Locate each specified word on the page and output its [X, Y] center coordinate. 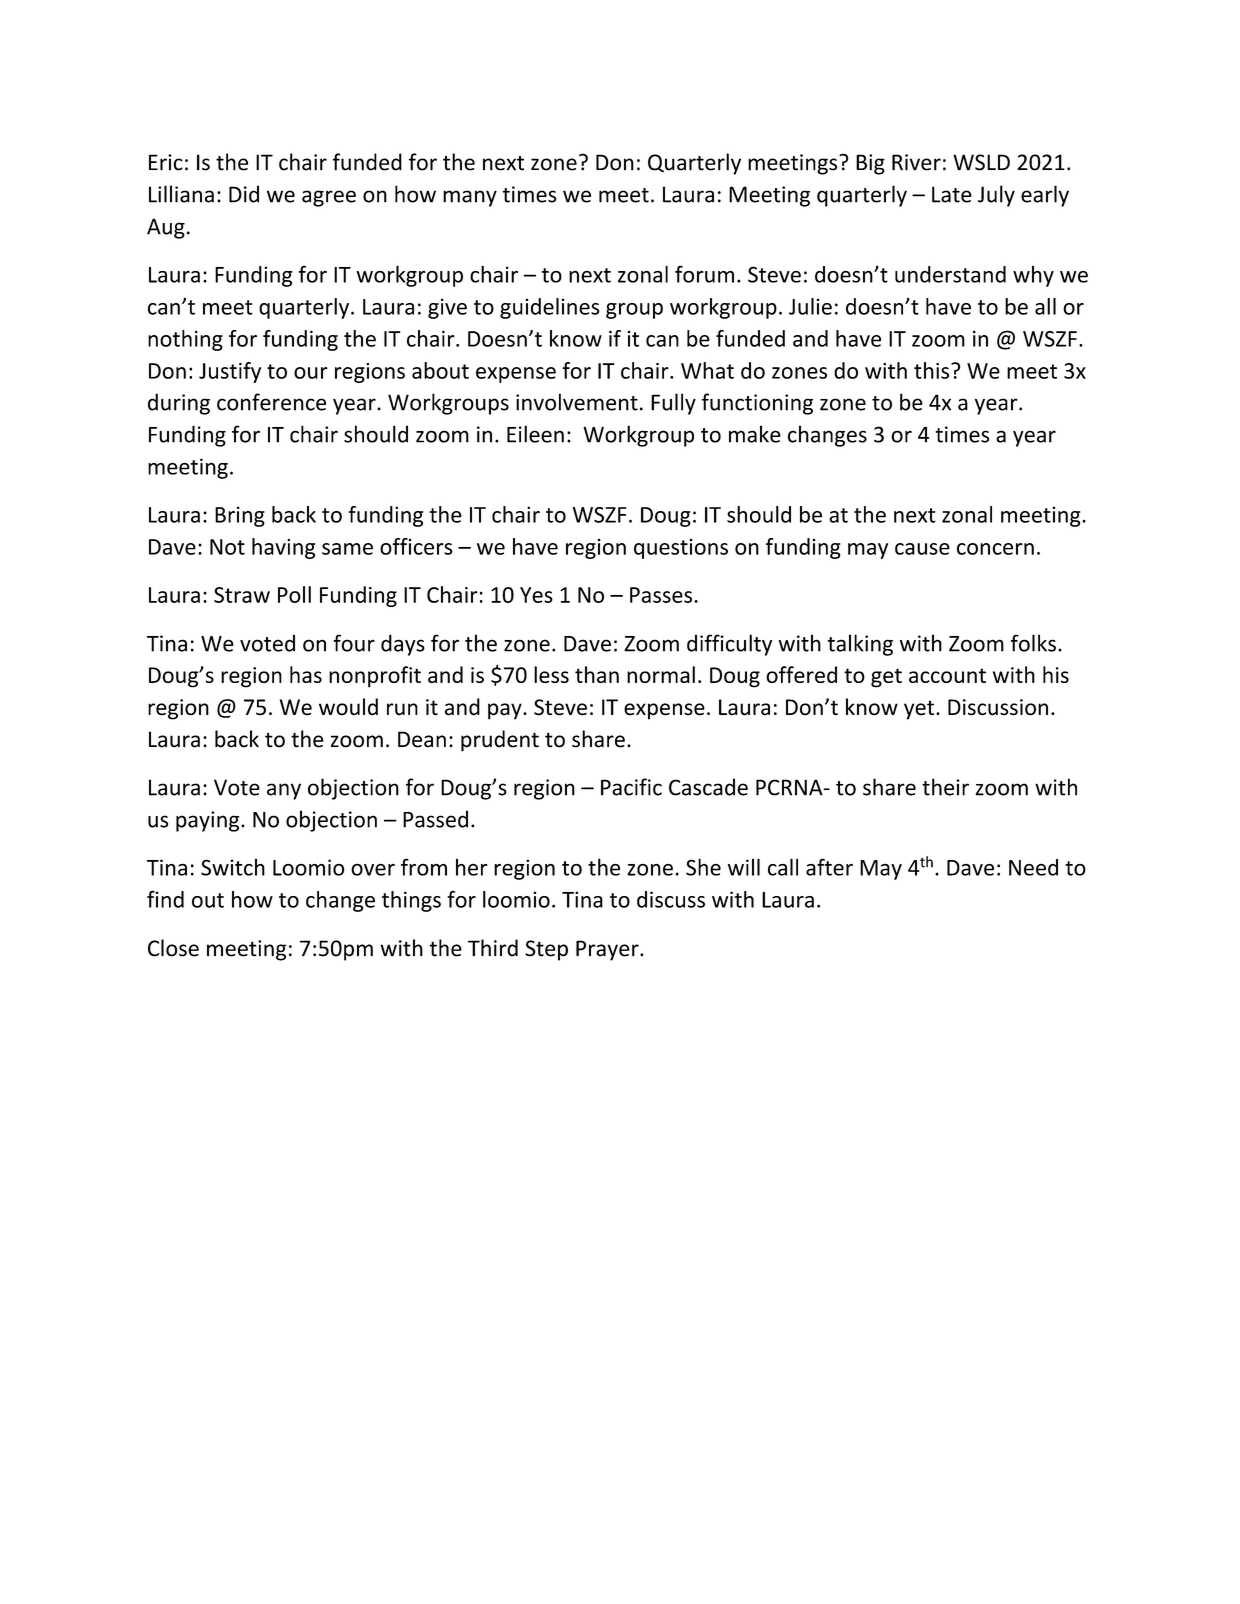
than [597, 674]
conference [271, 402]
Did [244, 194]
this [931, 370]
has [306, 674]
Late [952, 194]
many [470, 198]
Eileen [535, 434]
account [947, 675]
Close [173, 948]
